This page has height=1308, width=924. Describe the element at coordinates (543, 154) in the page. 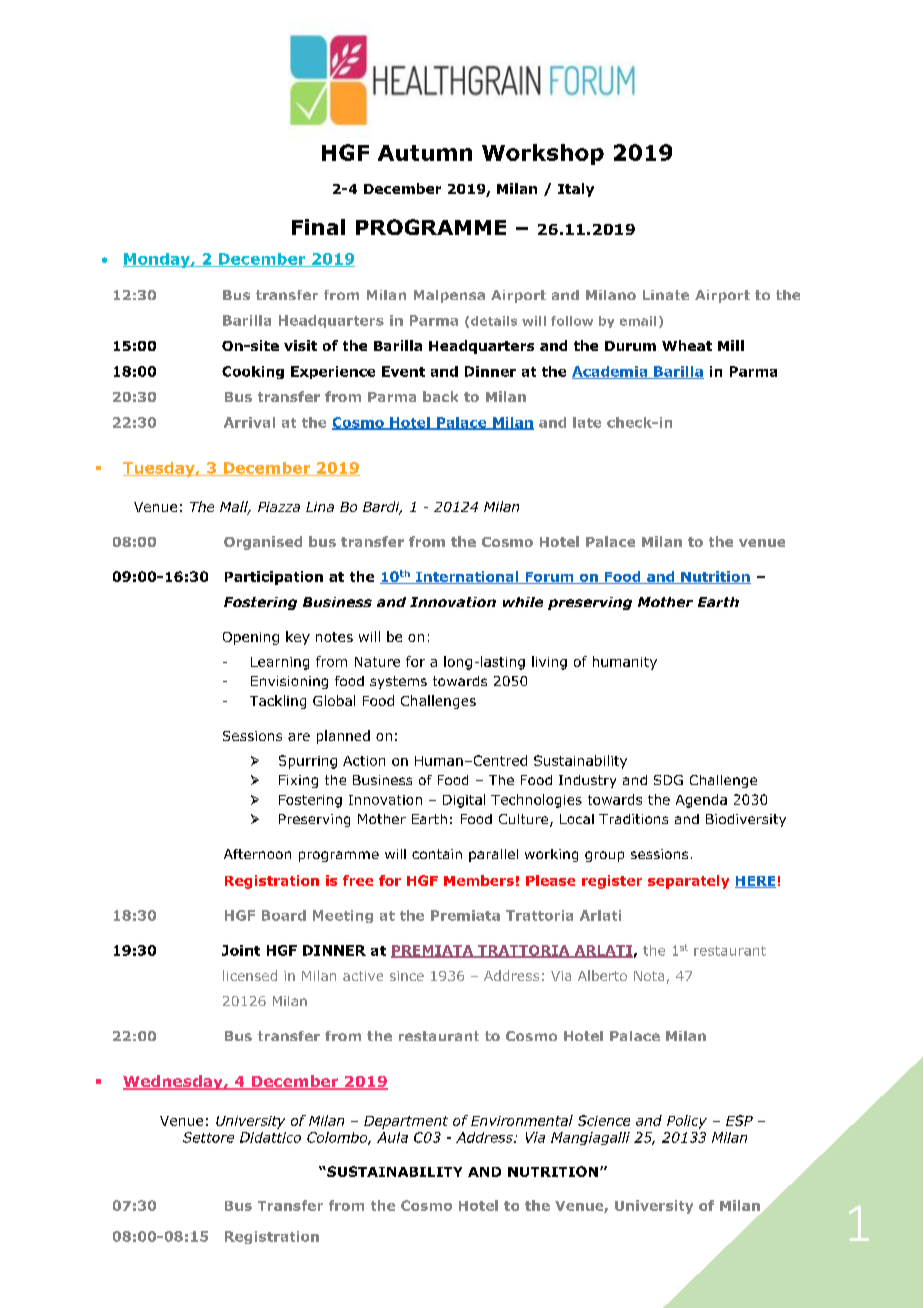

I see `Workshop` at that location.
